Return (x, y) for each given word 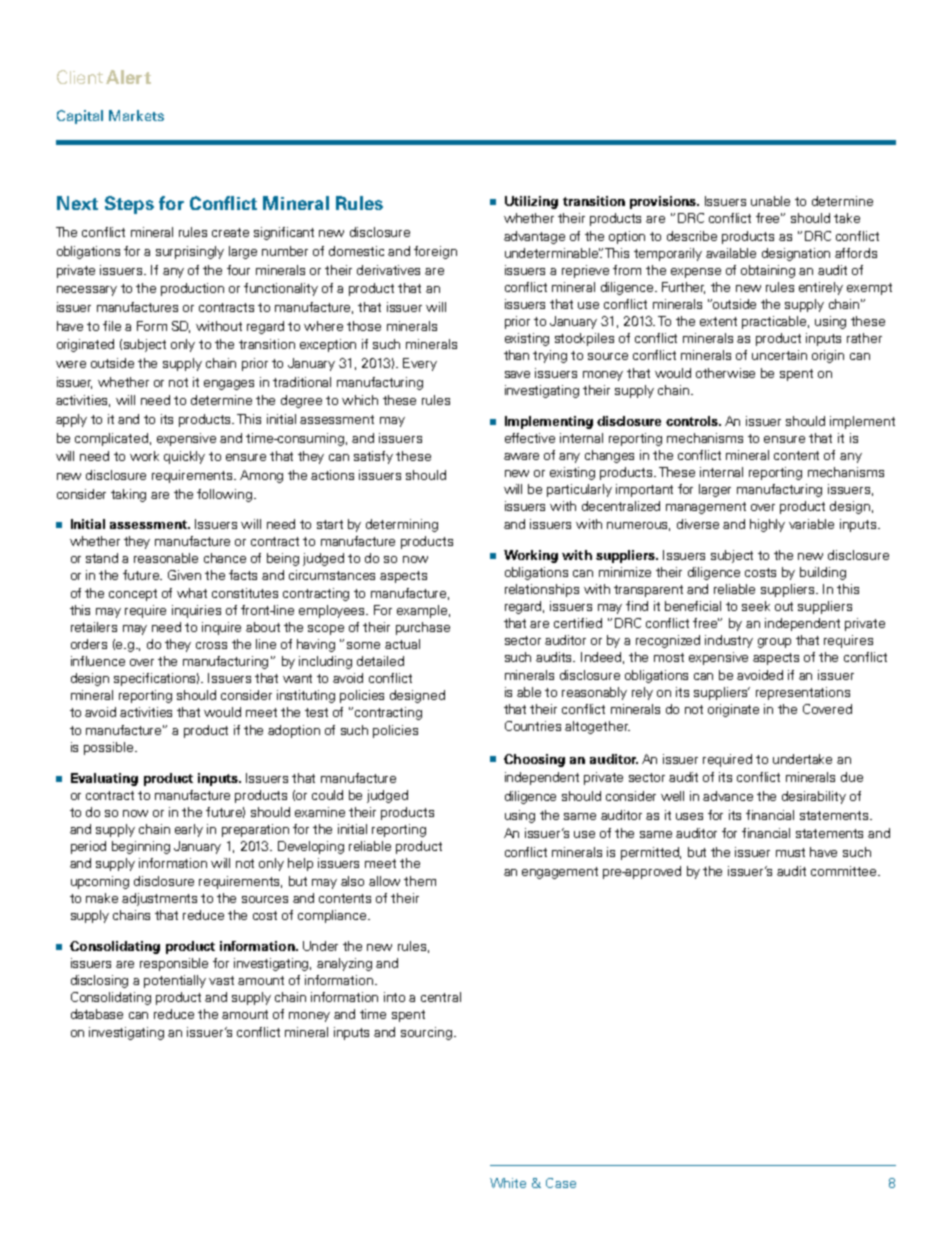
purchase (423, 628)
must (790, 852)
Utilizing (531, 202)
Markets (136, 115)
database (97, 1014)
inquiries (196, 611)
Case (561, 1183)
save (517, 374)
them (420, 881)
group (774, 643)
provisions (664, 202)
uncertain (779, 355)
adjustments (159, 899)
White (508, 1183)
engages (229, 385)
